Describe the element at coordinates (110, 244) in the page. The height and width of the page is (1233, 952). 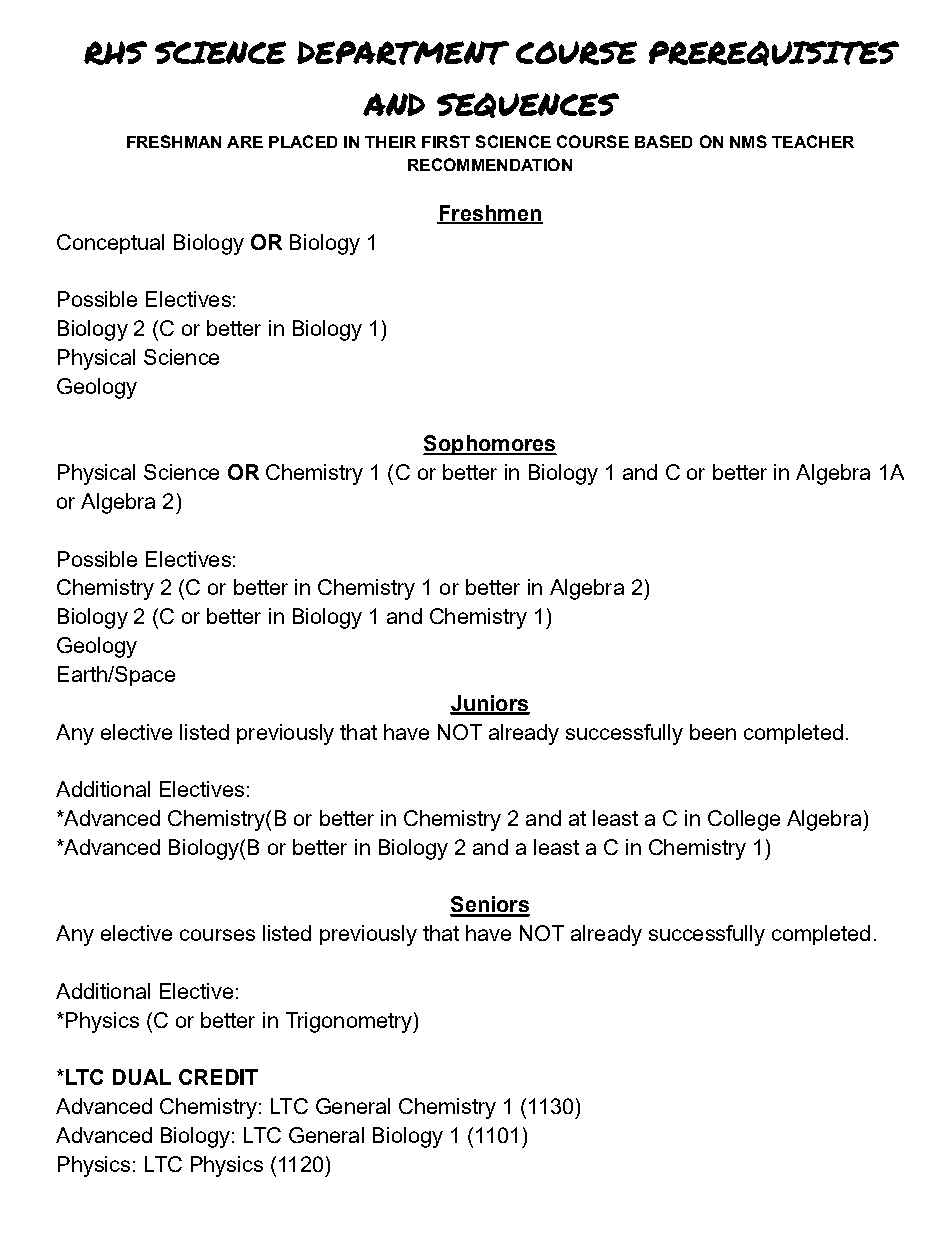
I see `Conceptual` at that location.
